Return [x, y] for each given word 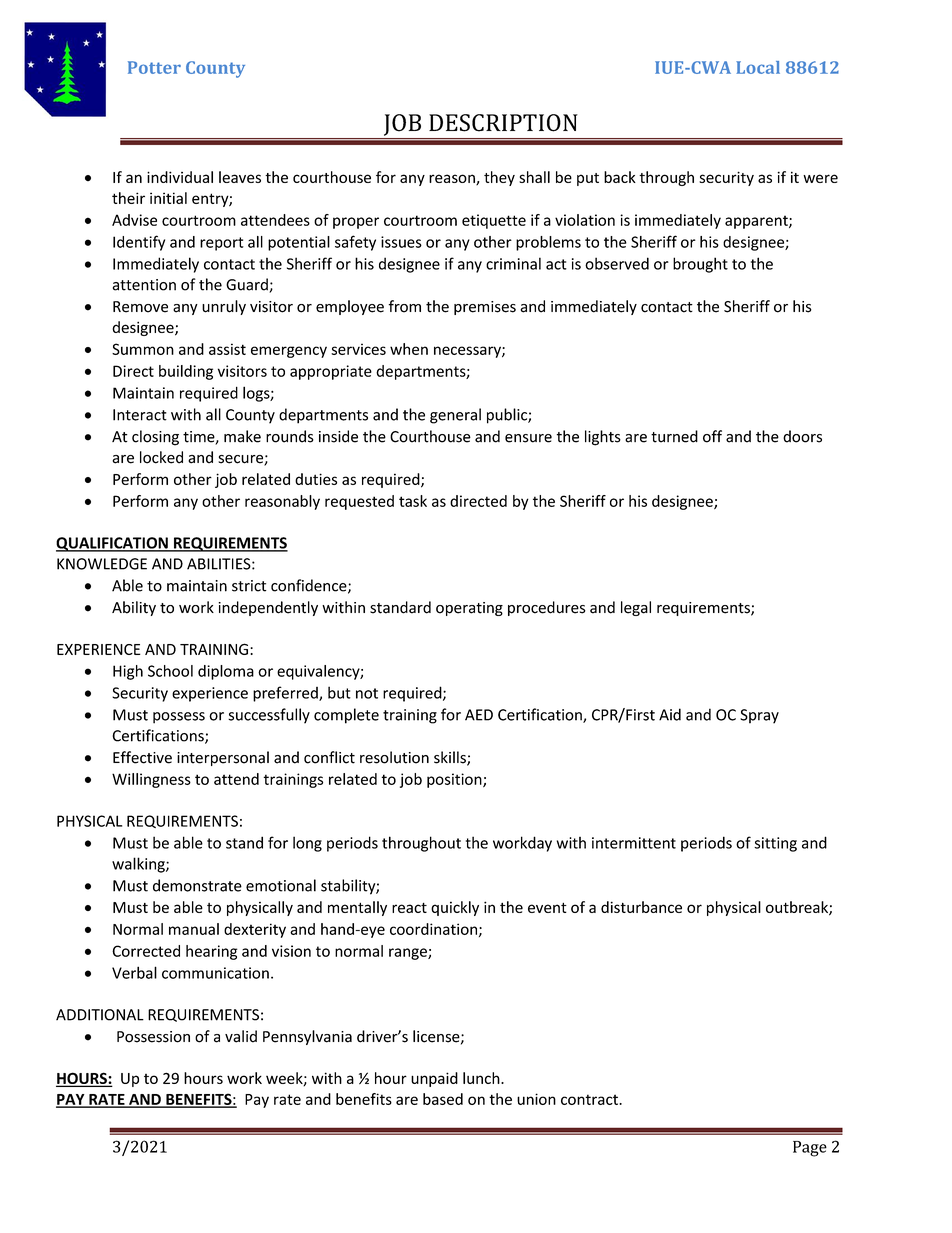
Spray [759, 716]
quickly [455, 908]
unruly [224, 307]
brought [700, 265]
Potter [154, 67]
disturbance [641, 907]
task [413, 501]
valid [241, 1036]
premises [485, 308]
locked [161, 457]
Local [758, 67]
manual [194, 929]
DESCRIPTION [503, 123]
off [712, 436]
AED [479, 715]
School [170, 671]
